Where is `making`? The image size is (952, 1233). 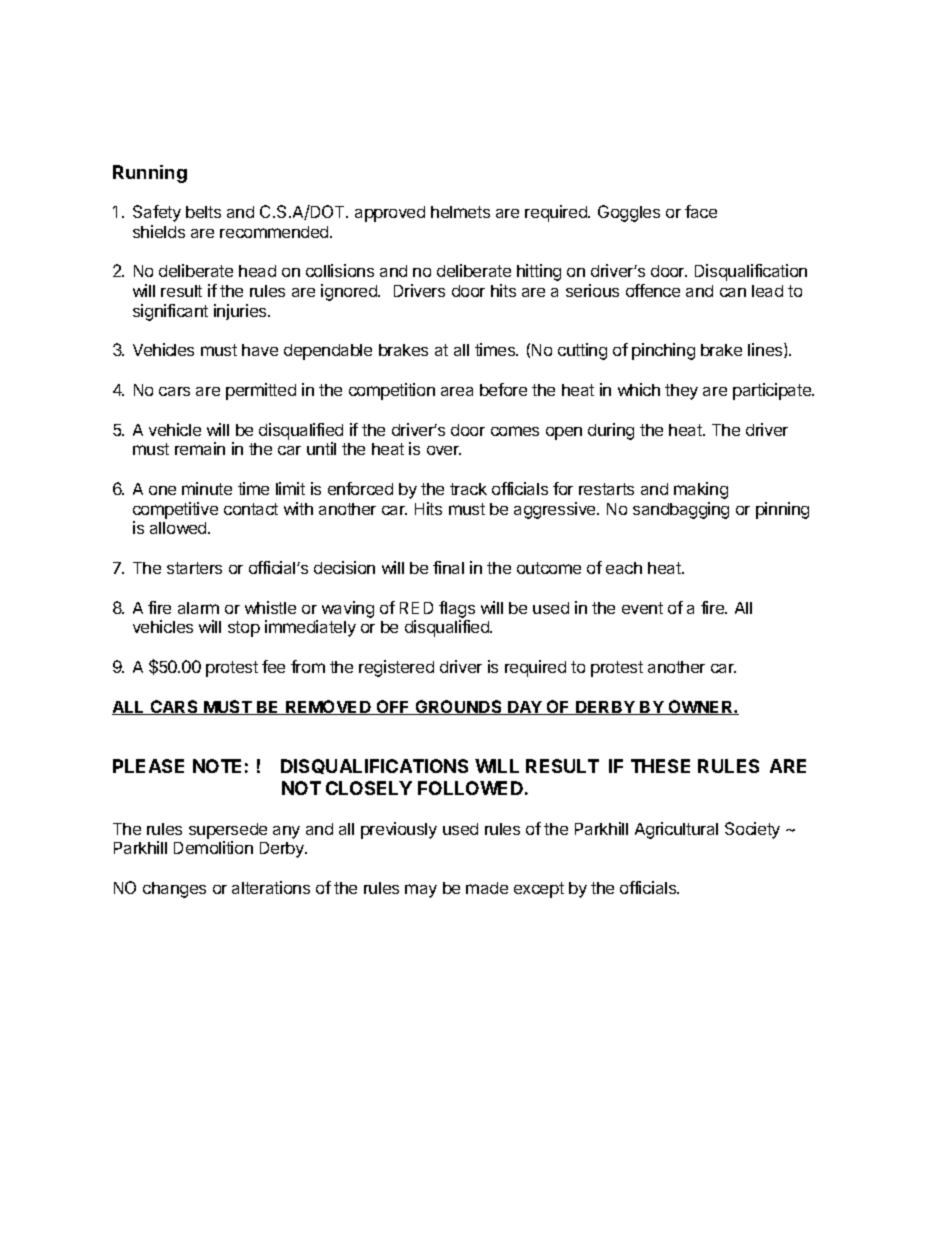 making is located at coordinates (701, 490).
